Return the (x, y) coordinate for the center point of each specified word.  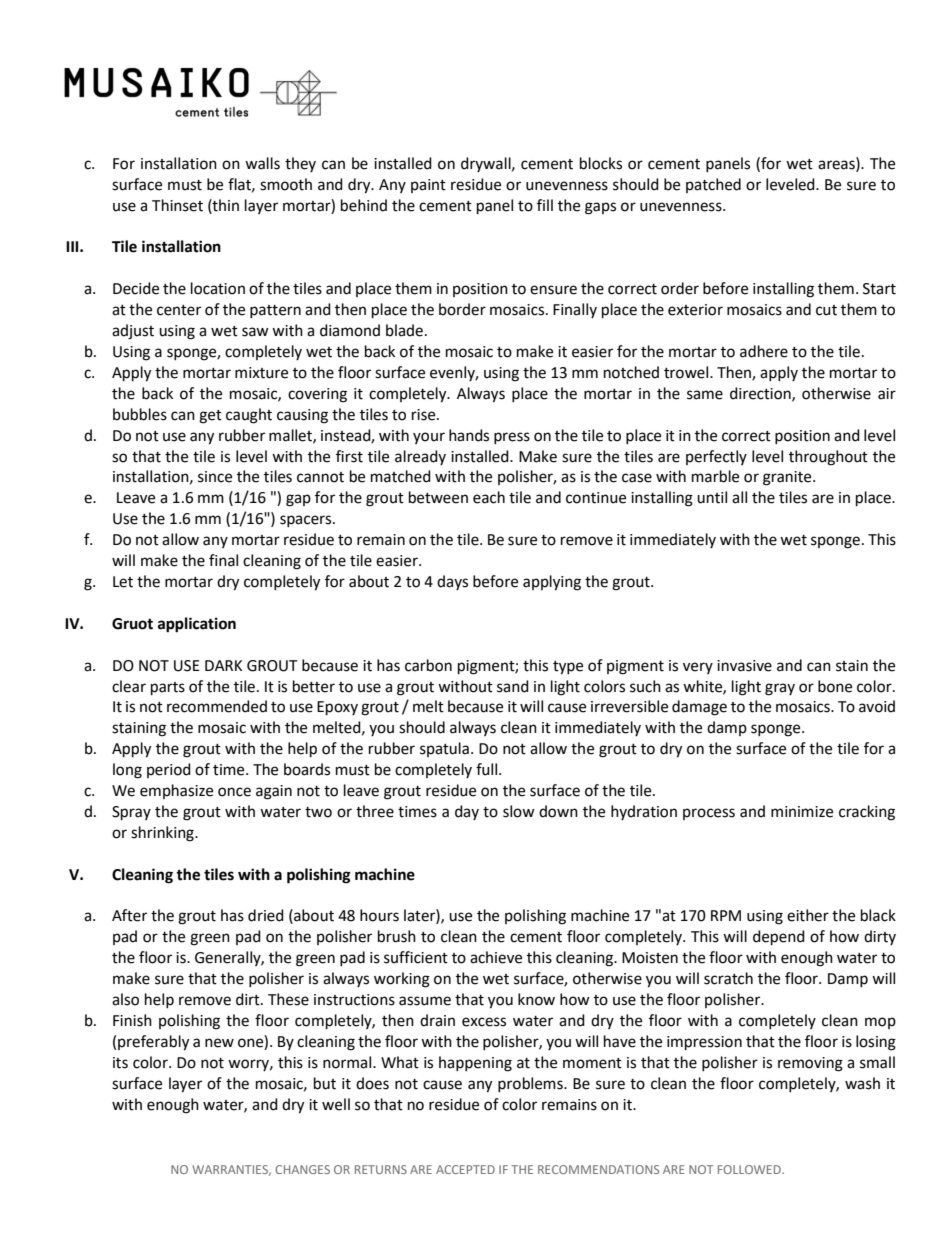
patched (713, 185)
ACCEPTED (465, 1169)
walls (262, 163)
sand (513, 686)
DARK (223, 665)
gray (780, 689)
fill (545, 205)
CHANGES (302, 1169)
